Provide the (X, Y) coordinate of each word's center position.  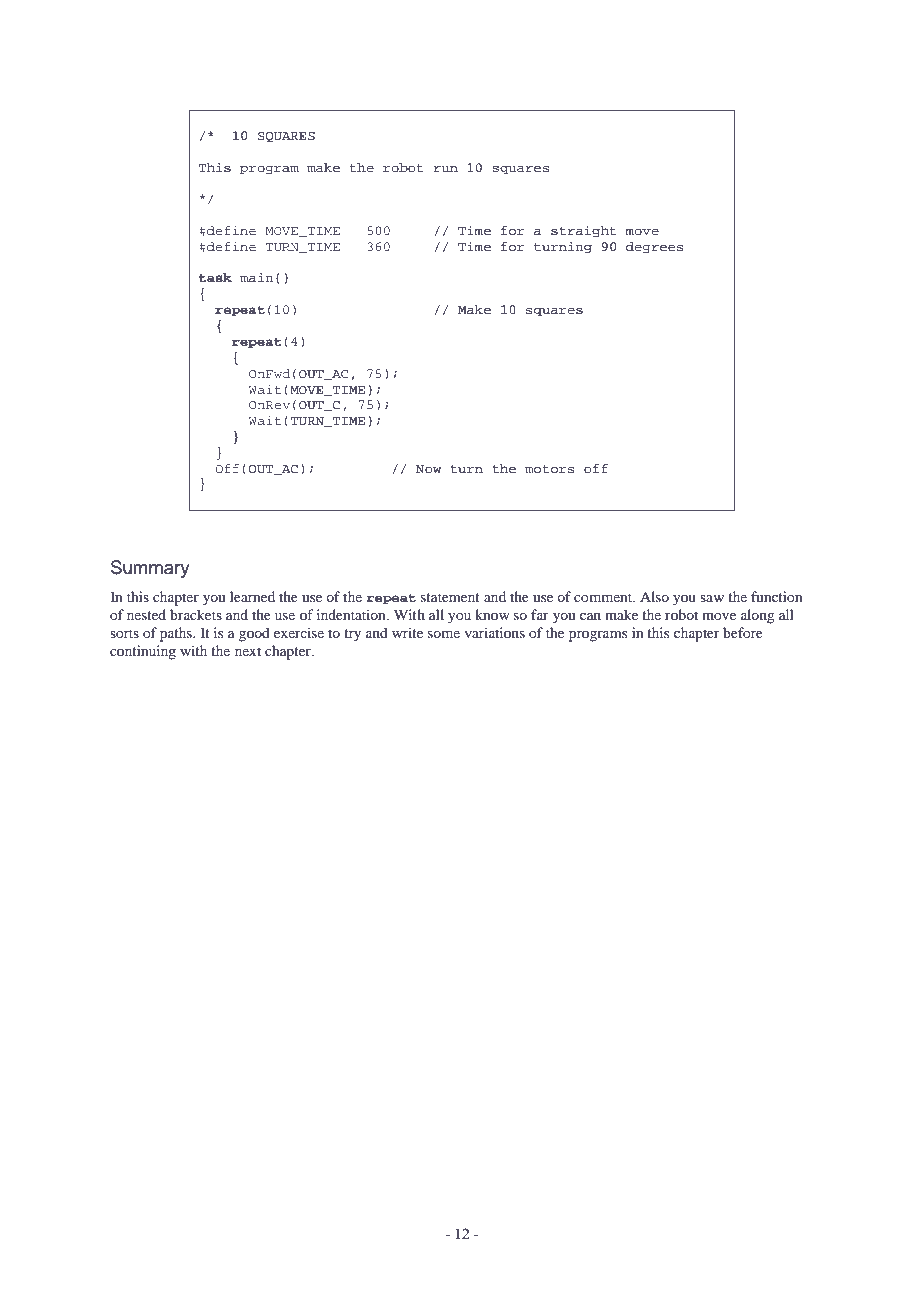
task (215, 278)
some (444, 634)
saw (712, 598)
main (257, 277)
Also (654, 596)
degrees (655, 247)
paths (177, 634)
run (445, 169)
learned (252, 596)
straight (583, 231)
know (492, 614)
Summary (150, 569)
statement (450, 597)
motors (550, 469)
